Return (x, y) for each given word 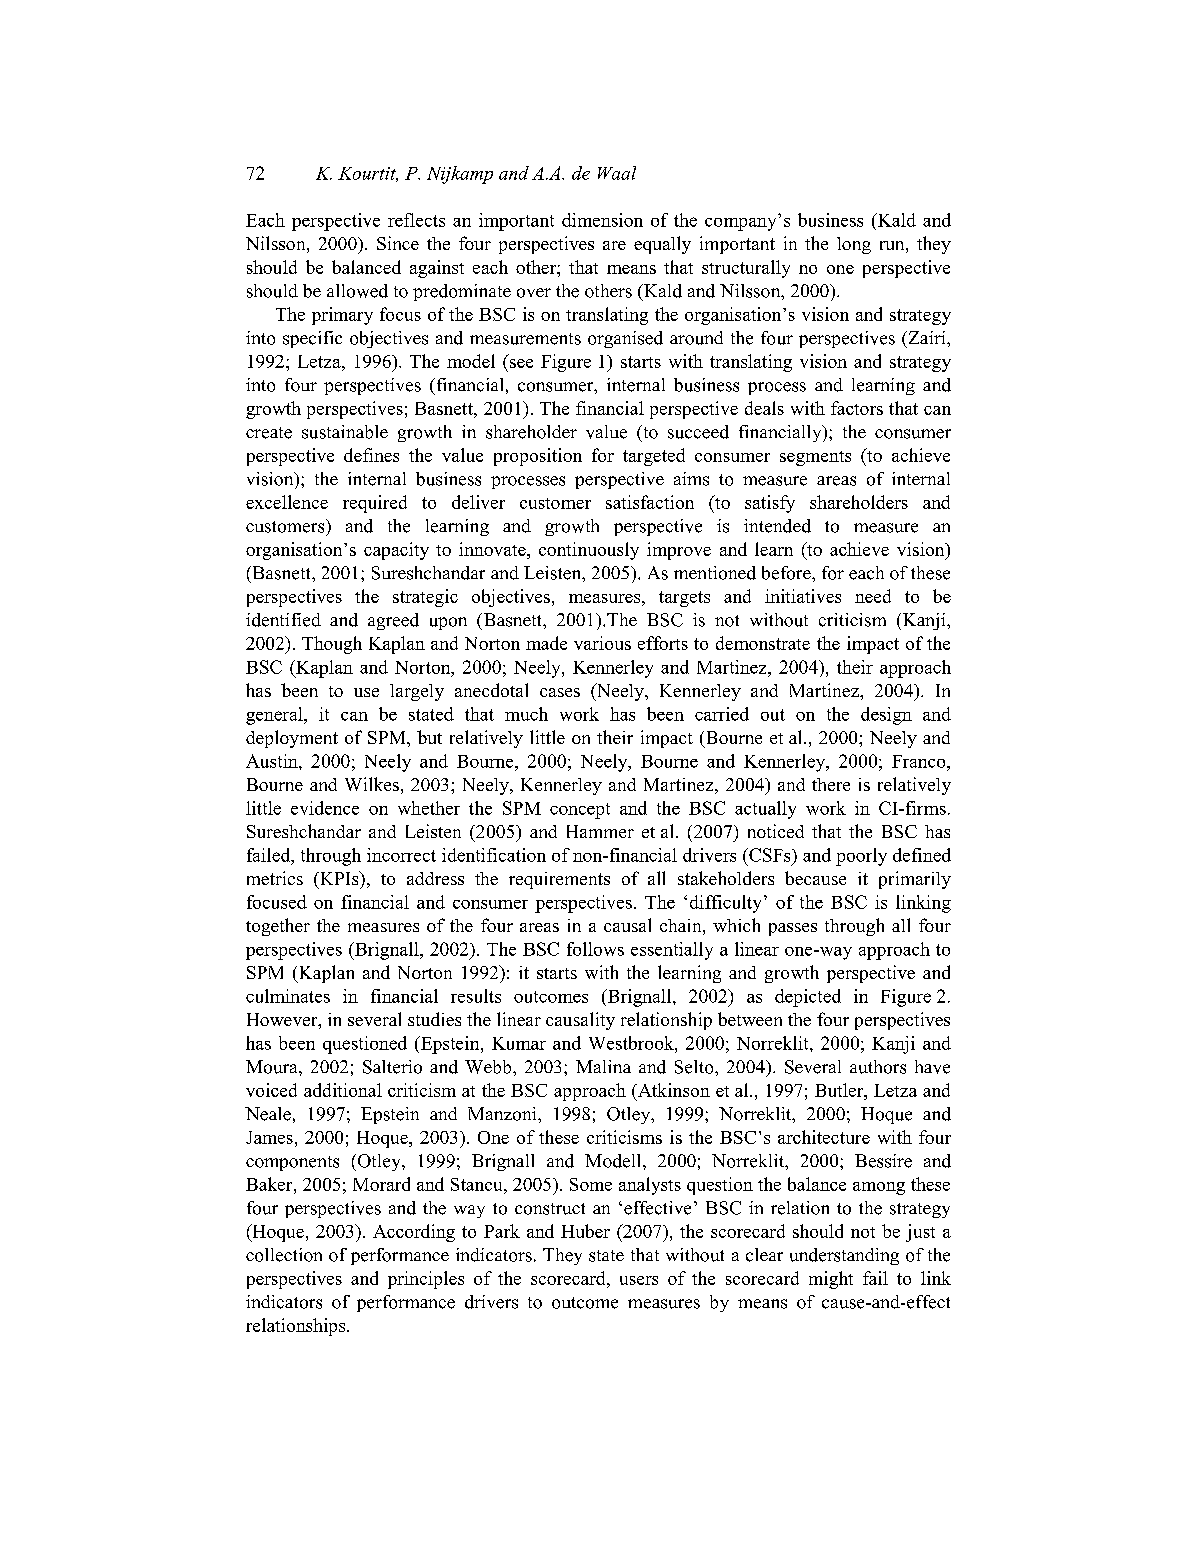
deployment (292, 739)
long (854, 245)
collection (284, 1255)
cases (560, 692)
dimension (602, 220)
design (886, 716)
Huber (585, 1231)
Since (398, 243)
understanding (844, 1256)
